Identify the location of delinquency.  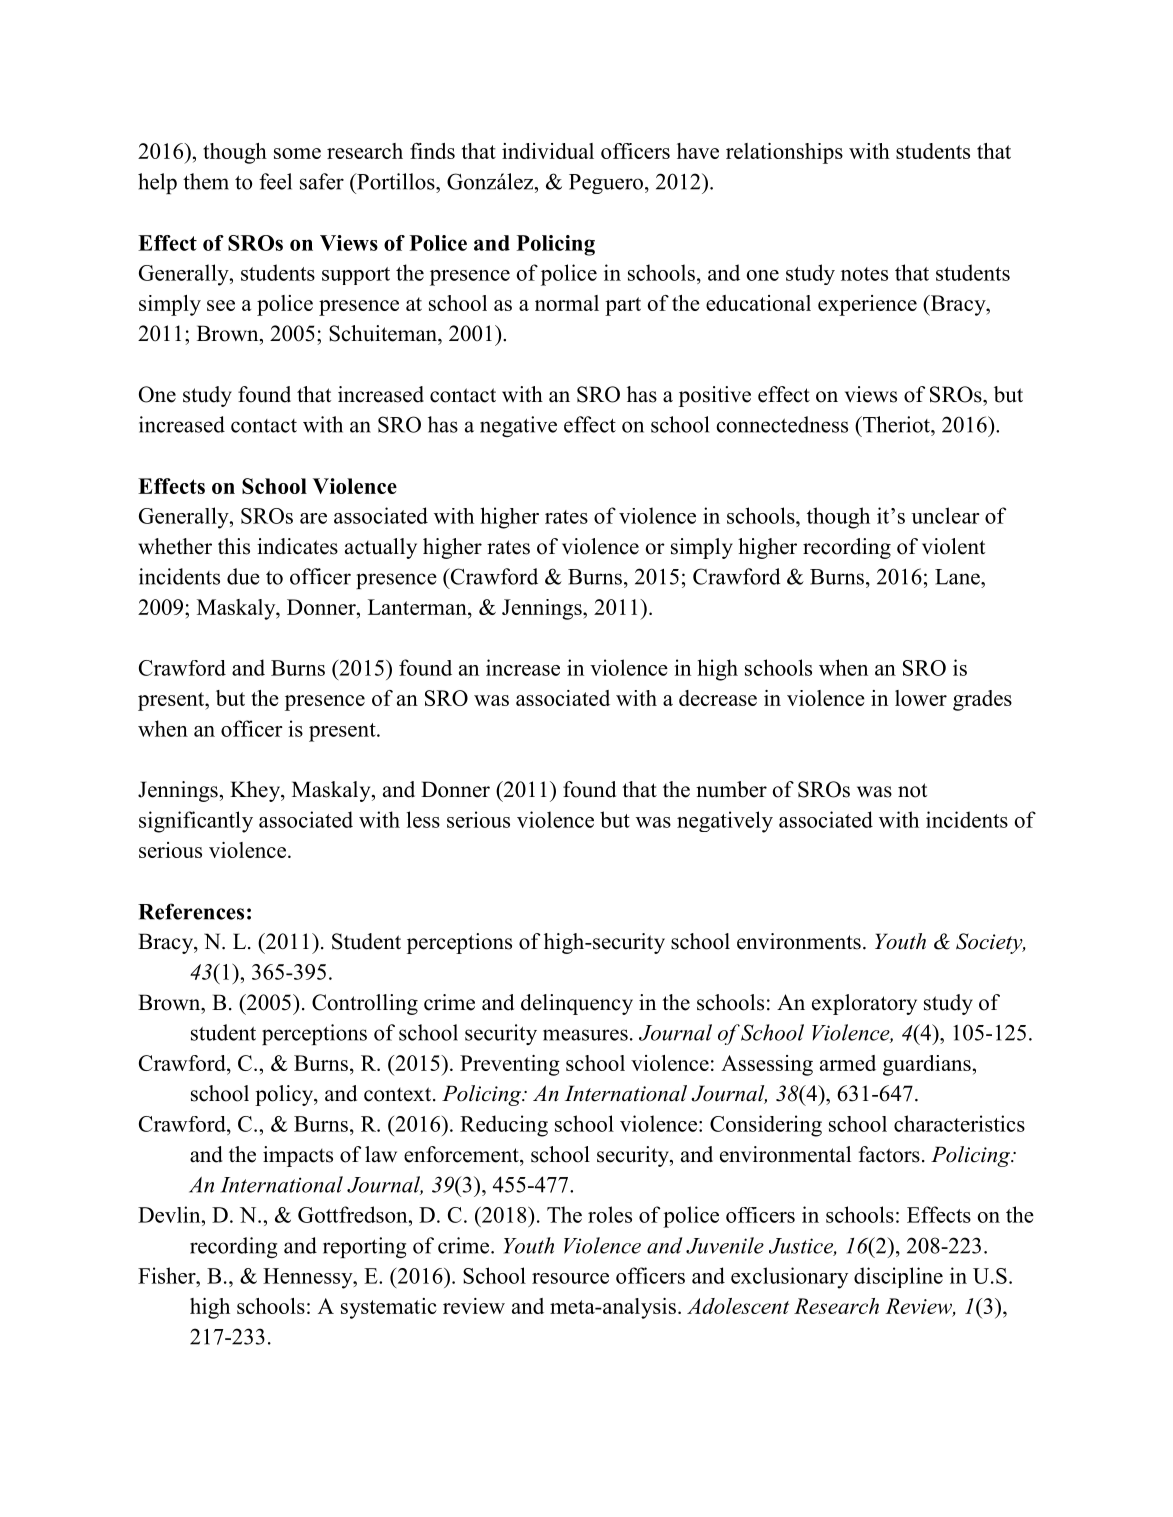
(577, 1004).
